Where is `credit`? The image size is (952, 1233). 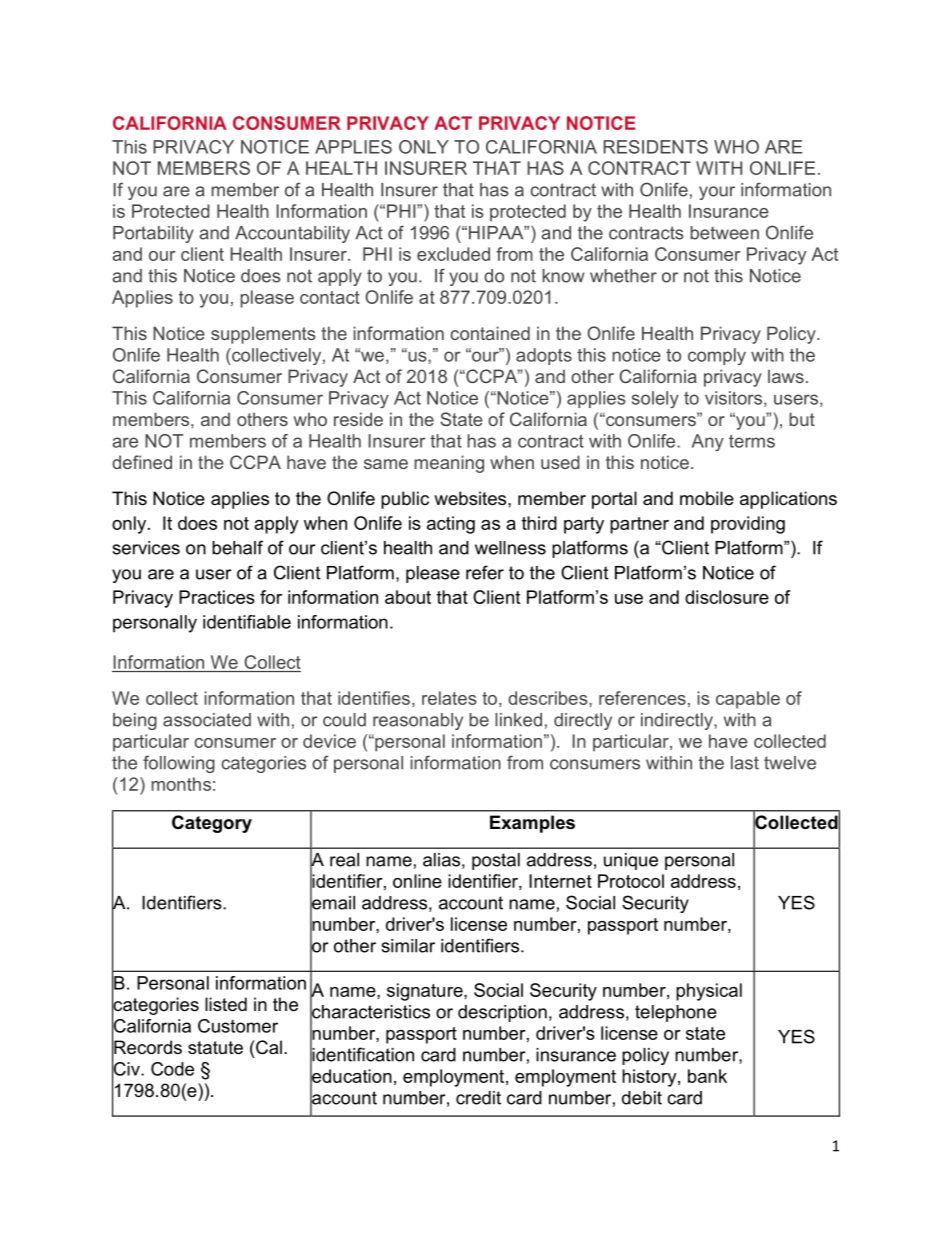 credit is located at coordinates (478, 1098).
